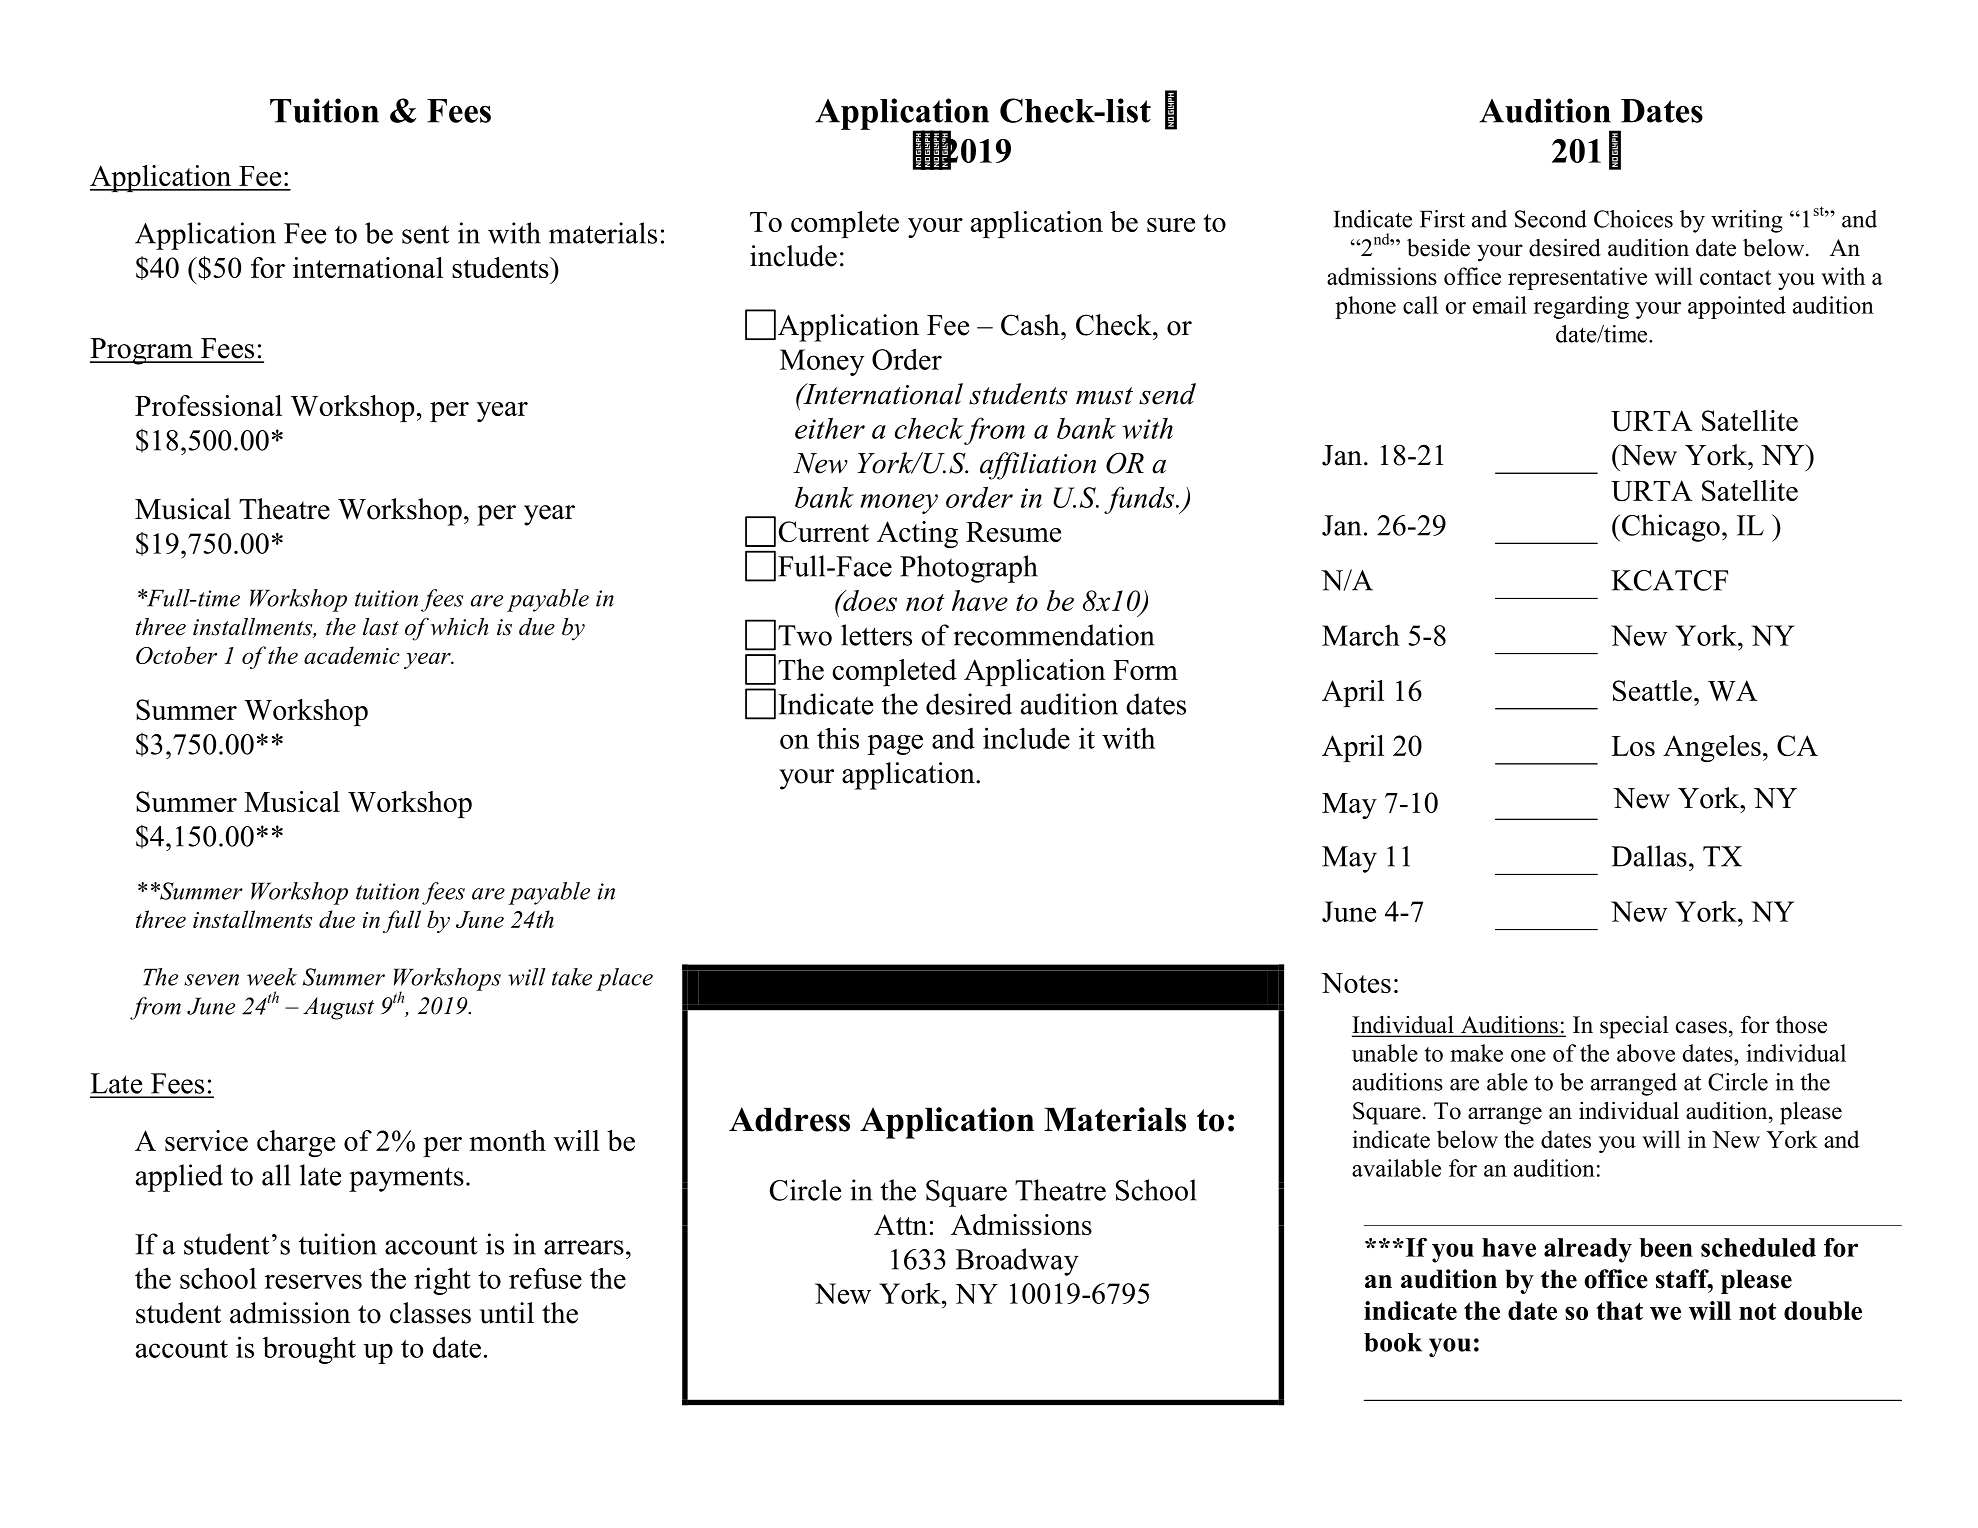 The height and width of the screenshot is (1528, 1978). I want to click on Program, so click(142, 351).
